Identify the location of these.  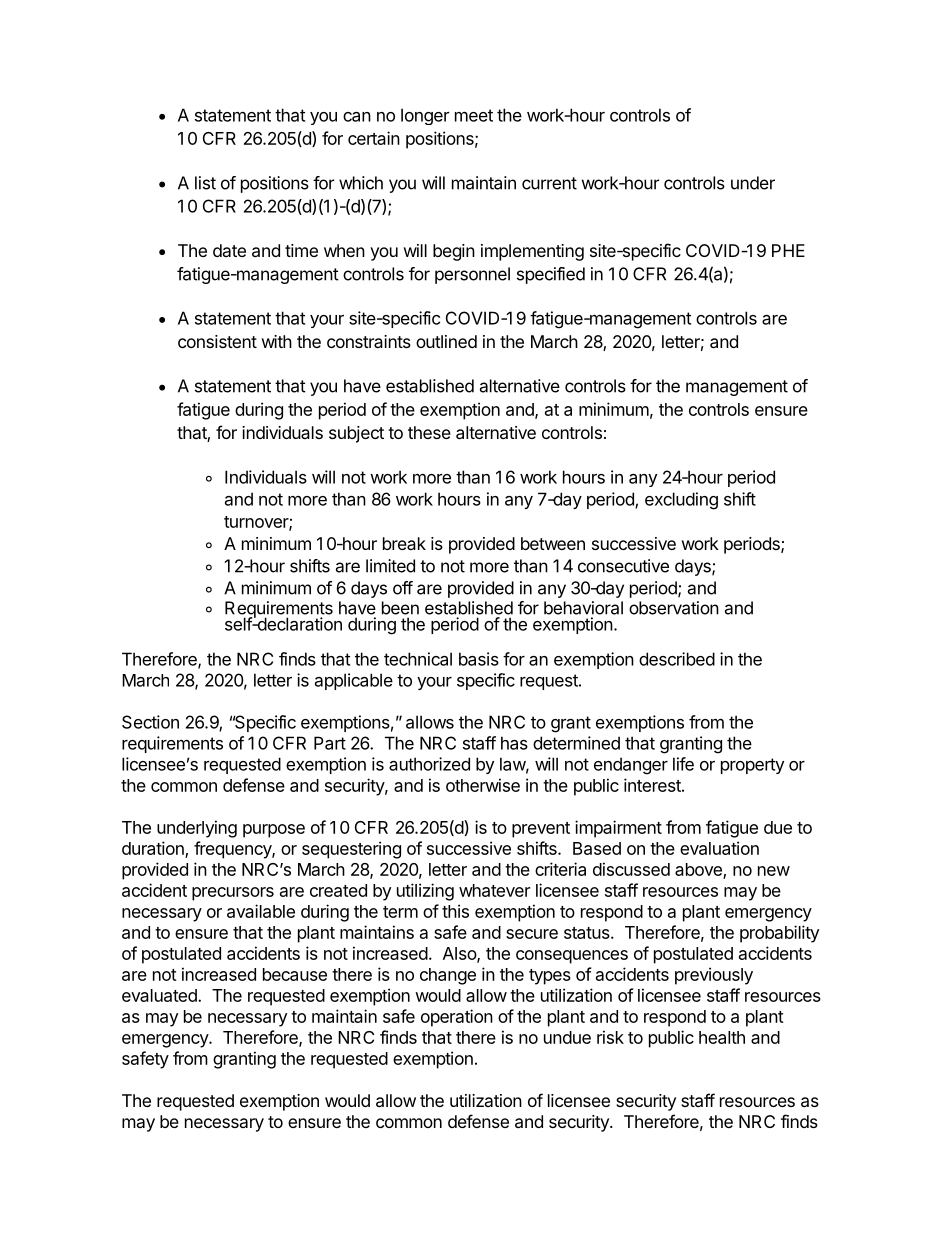
(429, 432).
